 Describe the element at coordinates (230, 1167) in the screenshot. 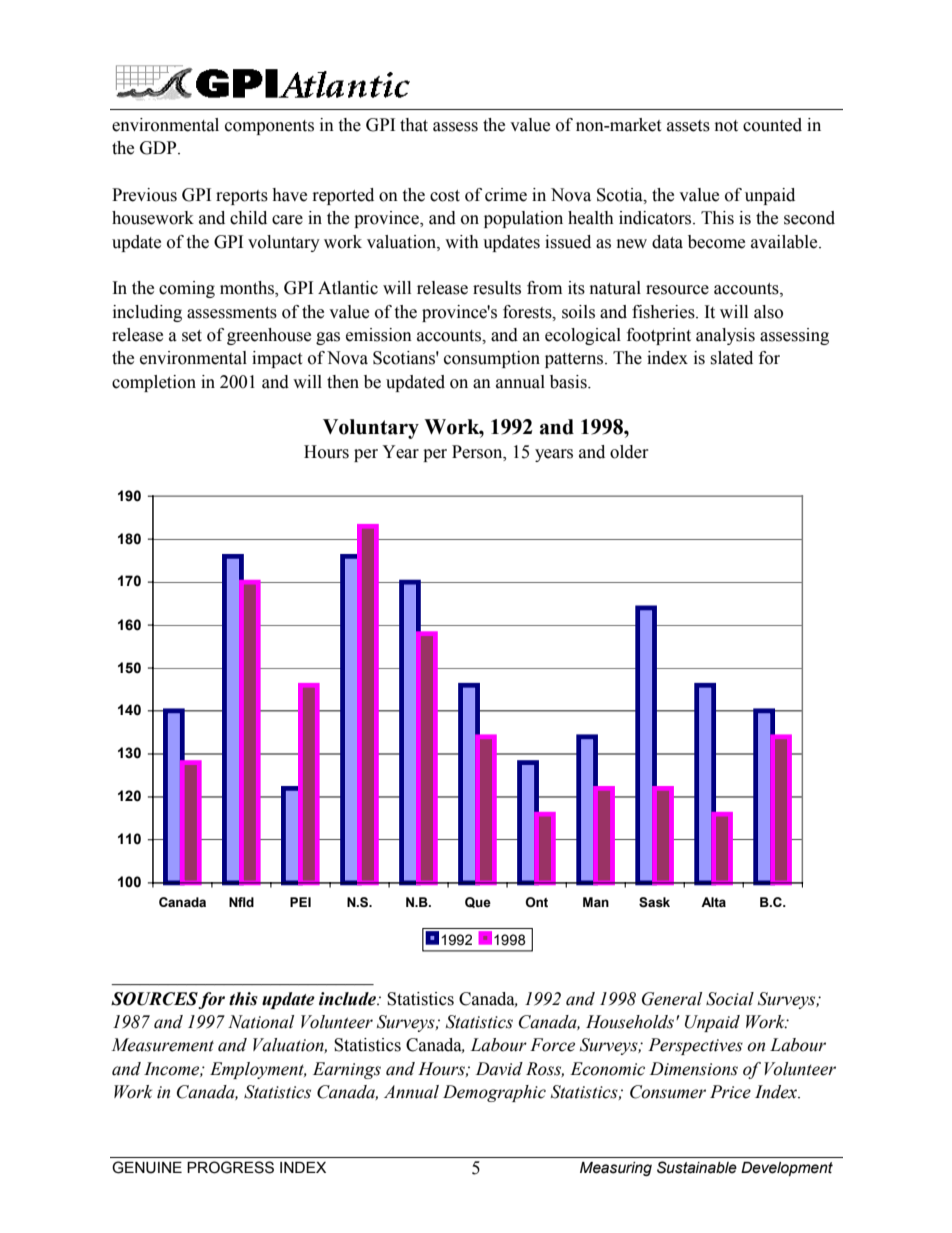

I see `PROGRESS` at that location.
